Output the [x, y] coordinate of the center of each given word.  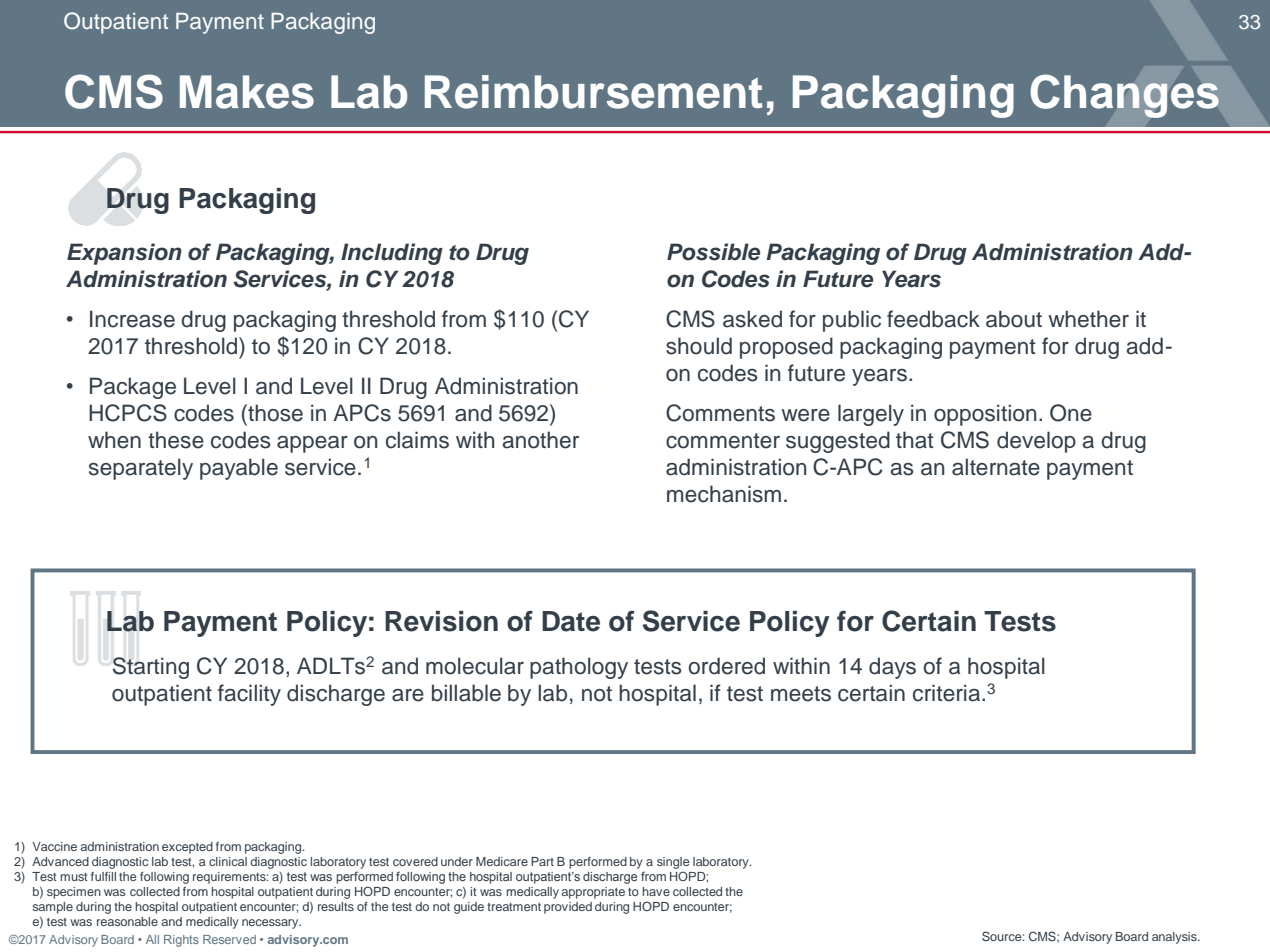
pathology [579, 668]
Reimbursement [593, 92]
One [1071, 413]
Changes [1124, 96]
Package [133, 388]
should [699, 346]
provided [568, 908]
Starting [151, 668]
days [892, 668]
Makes [247, 92]
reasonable [127, 921]
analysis [1175, 938]
